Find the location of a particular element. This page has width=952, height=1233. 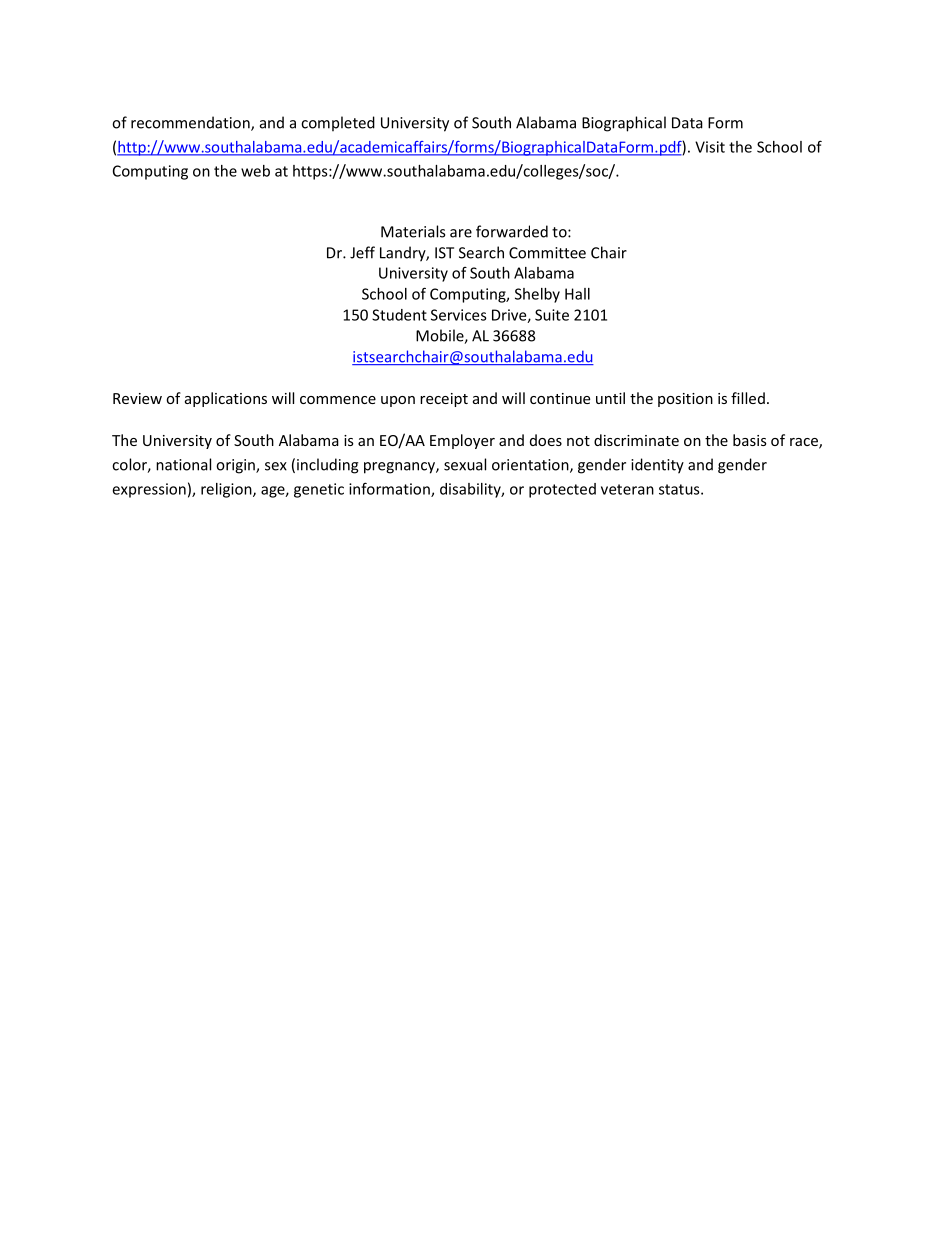

status is located at coordinates (680, 489).
